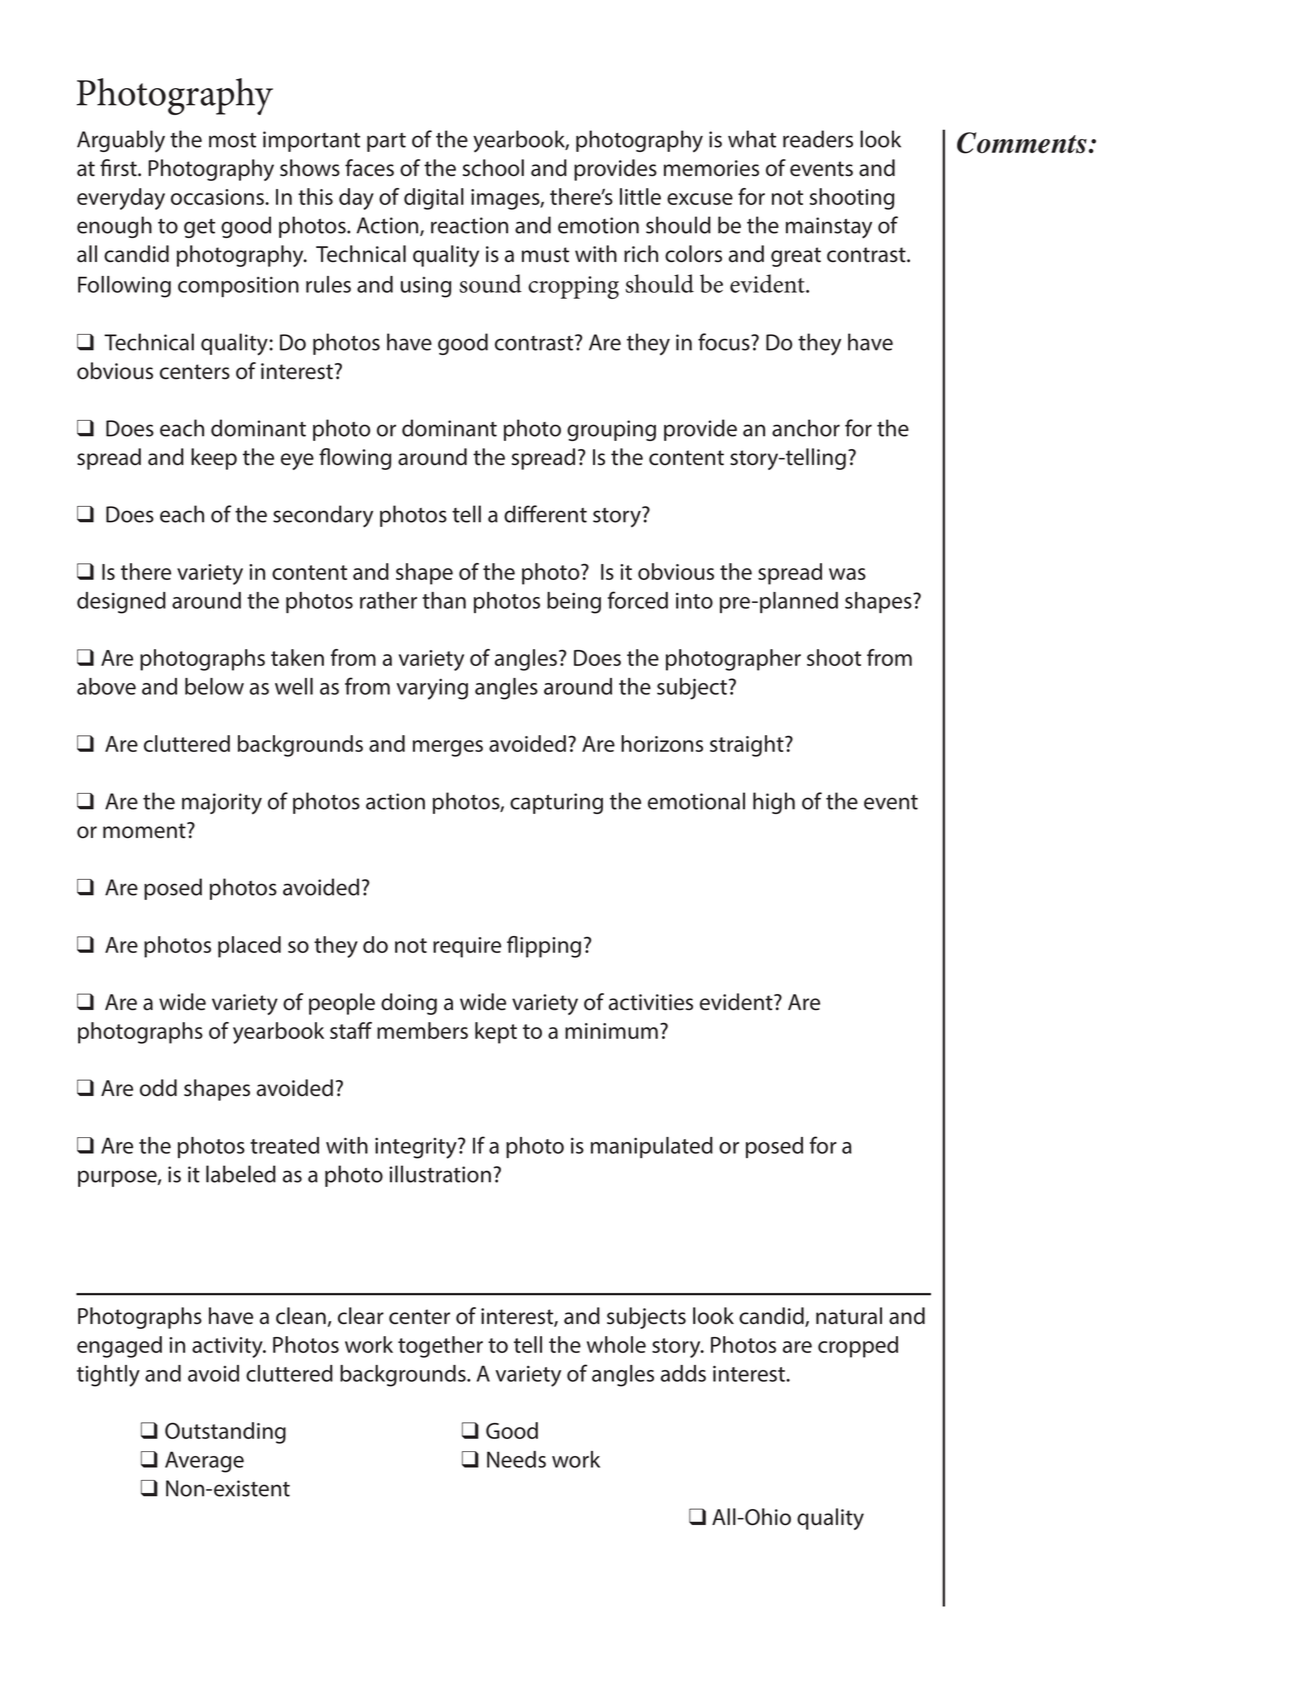 The height and width of the page is (1683, 1301). Describe the element at coordinates (493, 168) in the page. I see `school` at that location.
